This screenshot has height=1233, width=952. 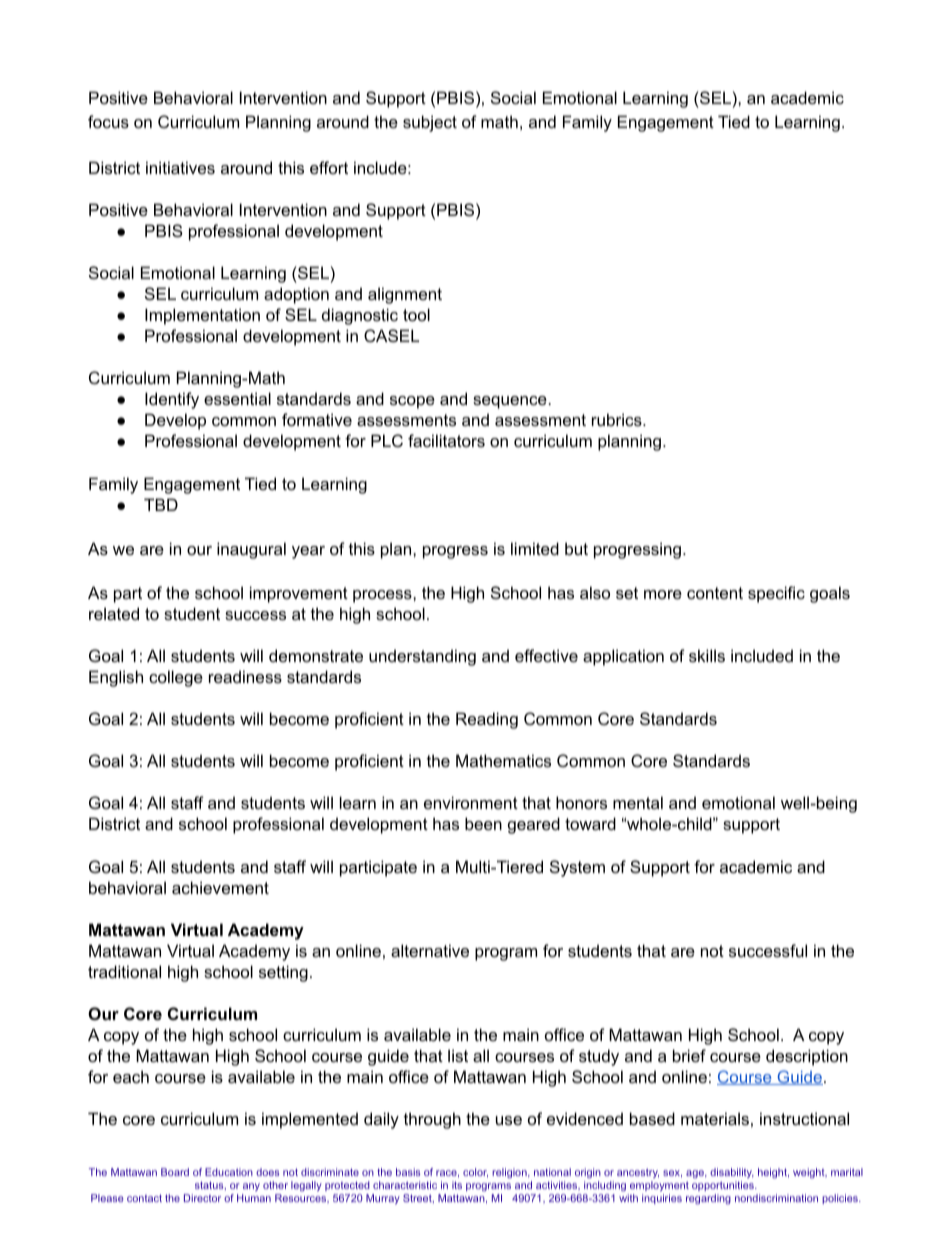 I want to click on subject, so click(x=430, y=123).
